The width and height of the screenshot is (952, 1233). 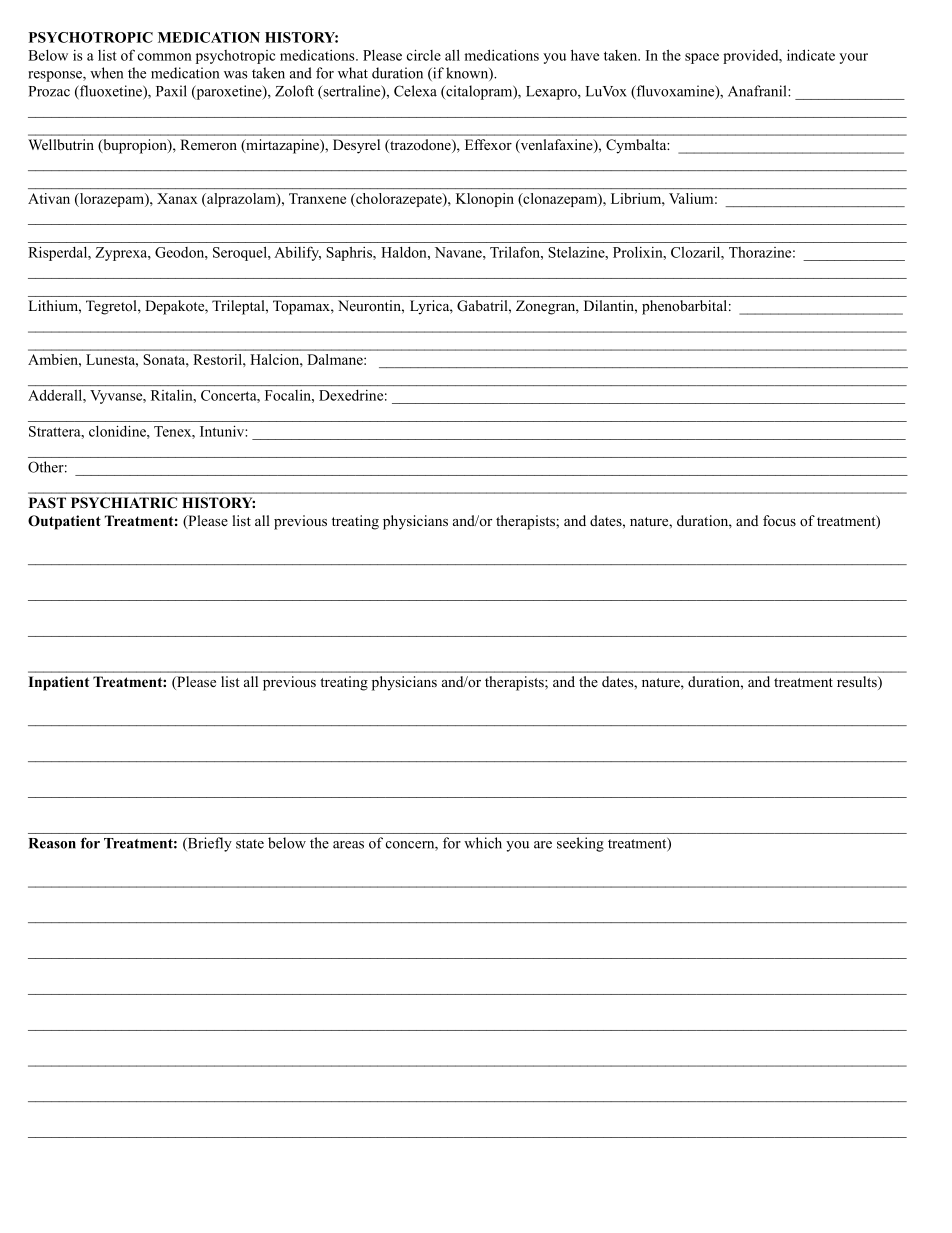 What do you see at coordinates (580, 844) in the screenshot?
I see `seeking` at bounding box center [580, 844].
